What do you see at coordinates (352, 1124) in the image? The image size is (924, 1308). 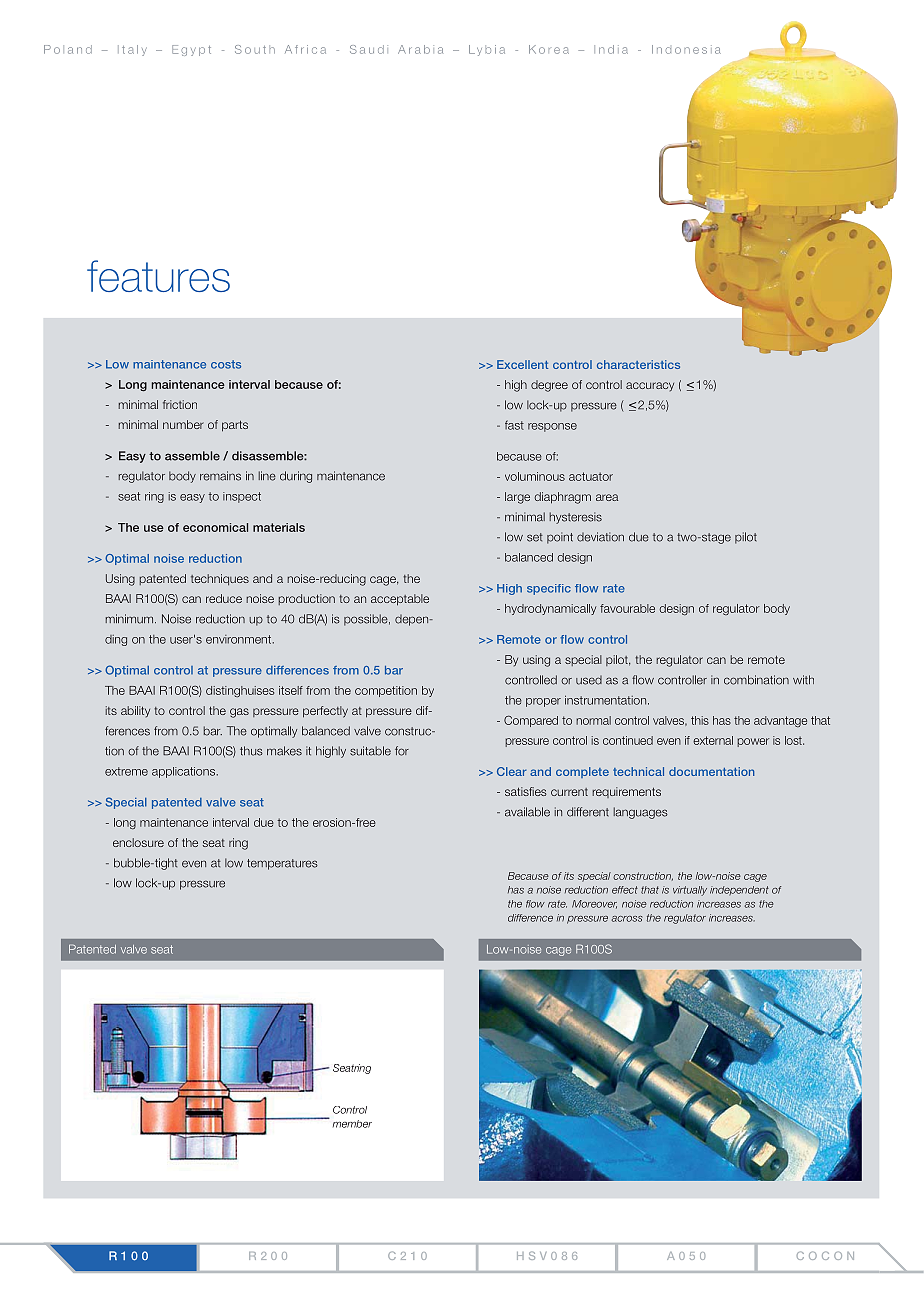 I see `member` at bounding box center [352, 1124].
